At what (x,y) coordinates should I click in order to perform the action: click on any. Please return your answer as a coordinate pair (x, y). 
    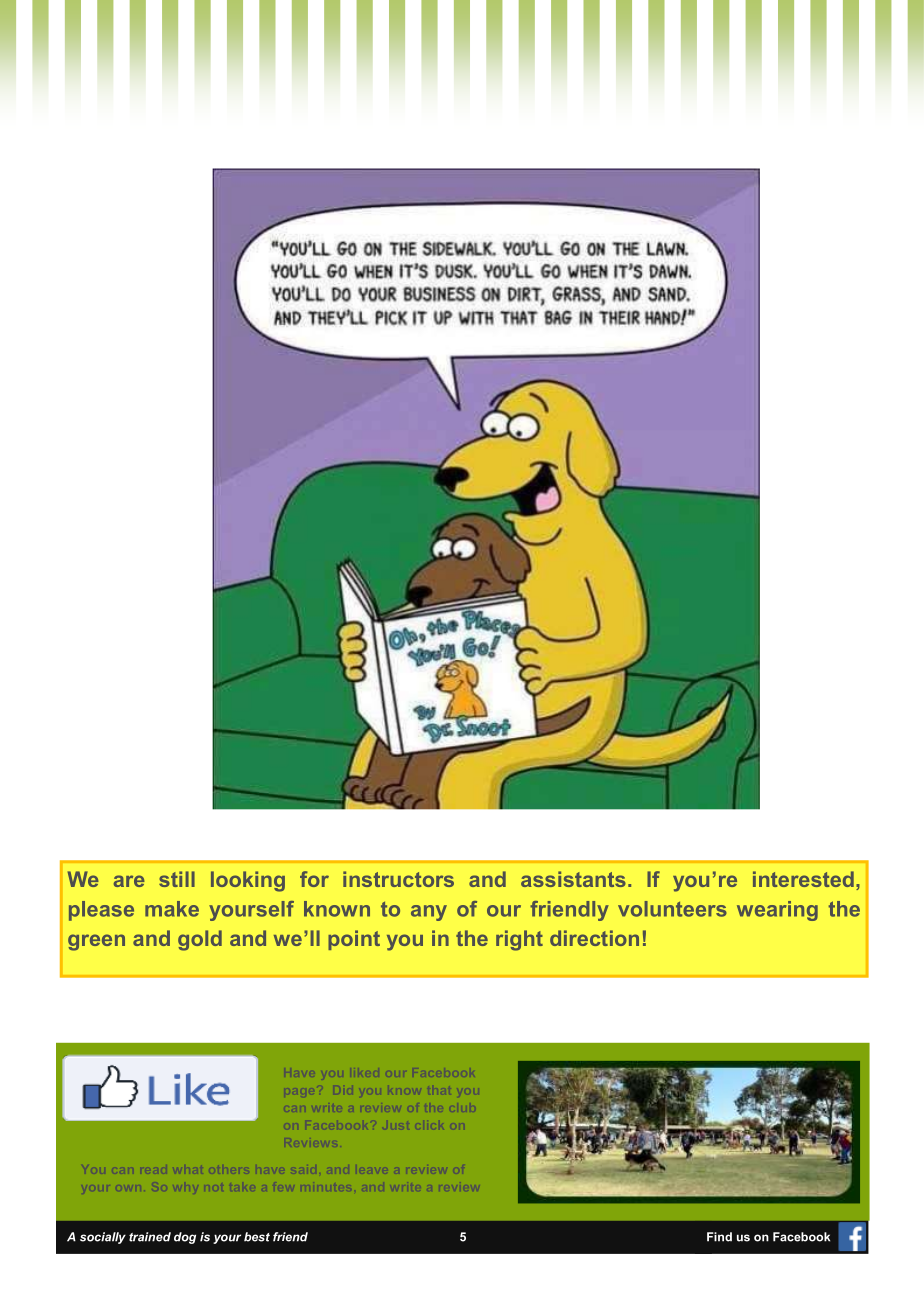
    Looking at the image, I should click on (429, 913).
